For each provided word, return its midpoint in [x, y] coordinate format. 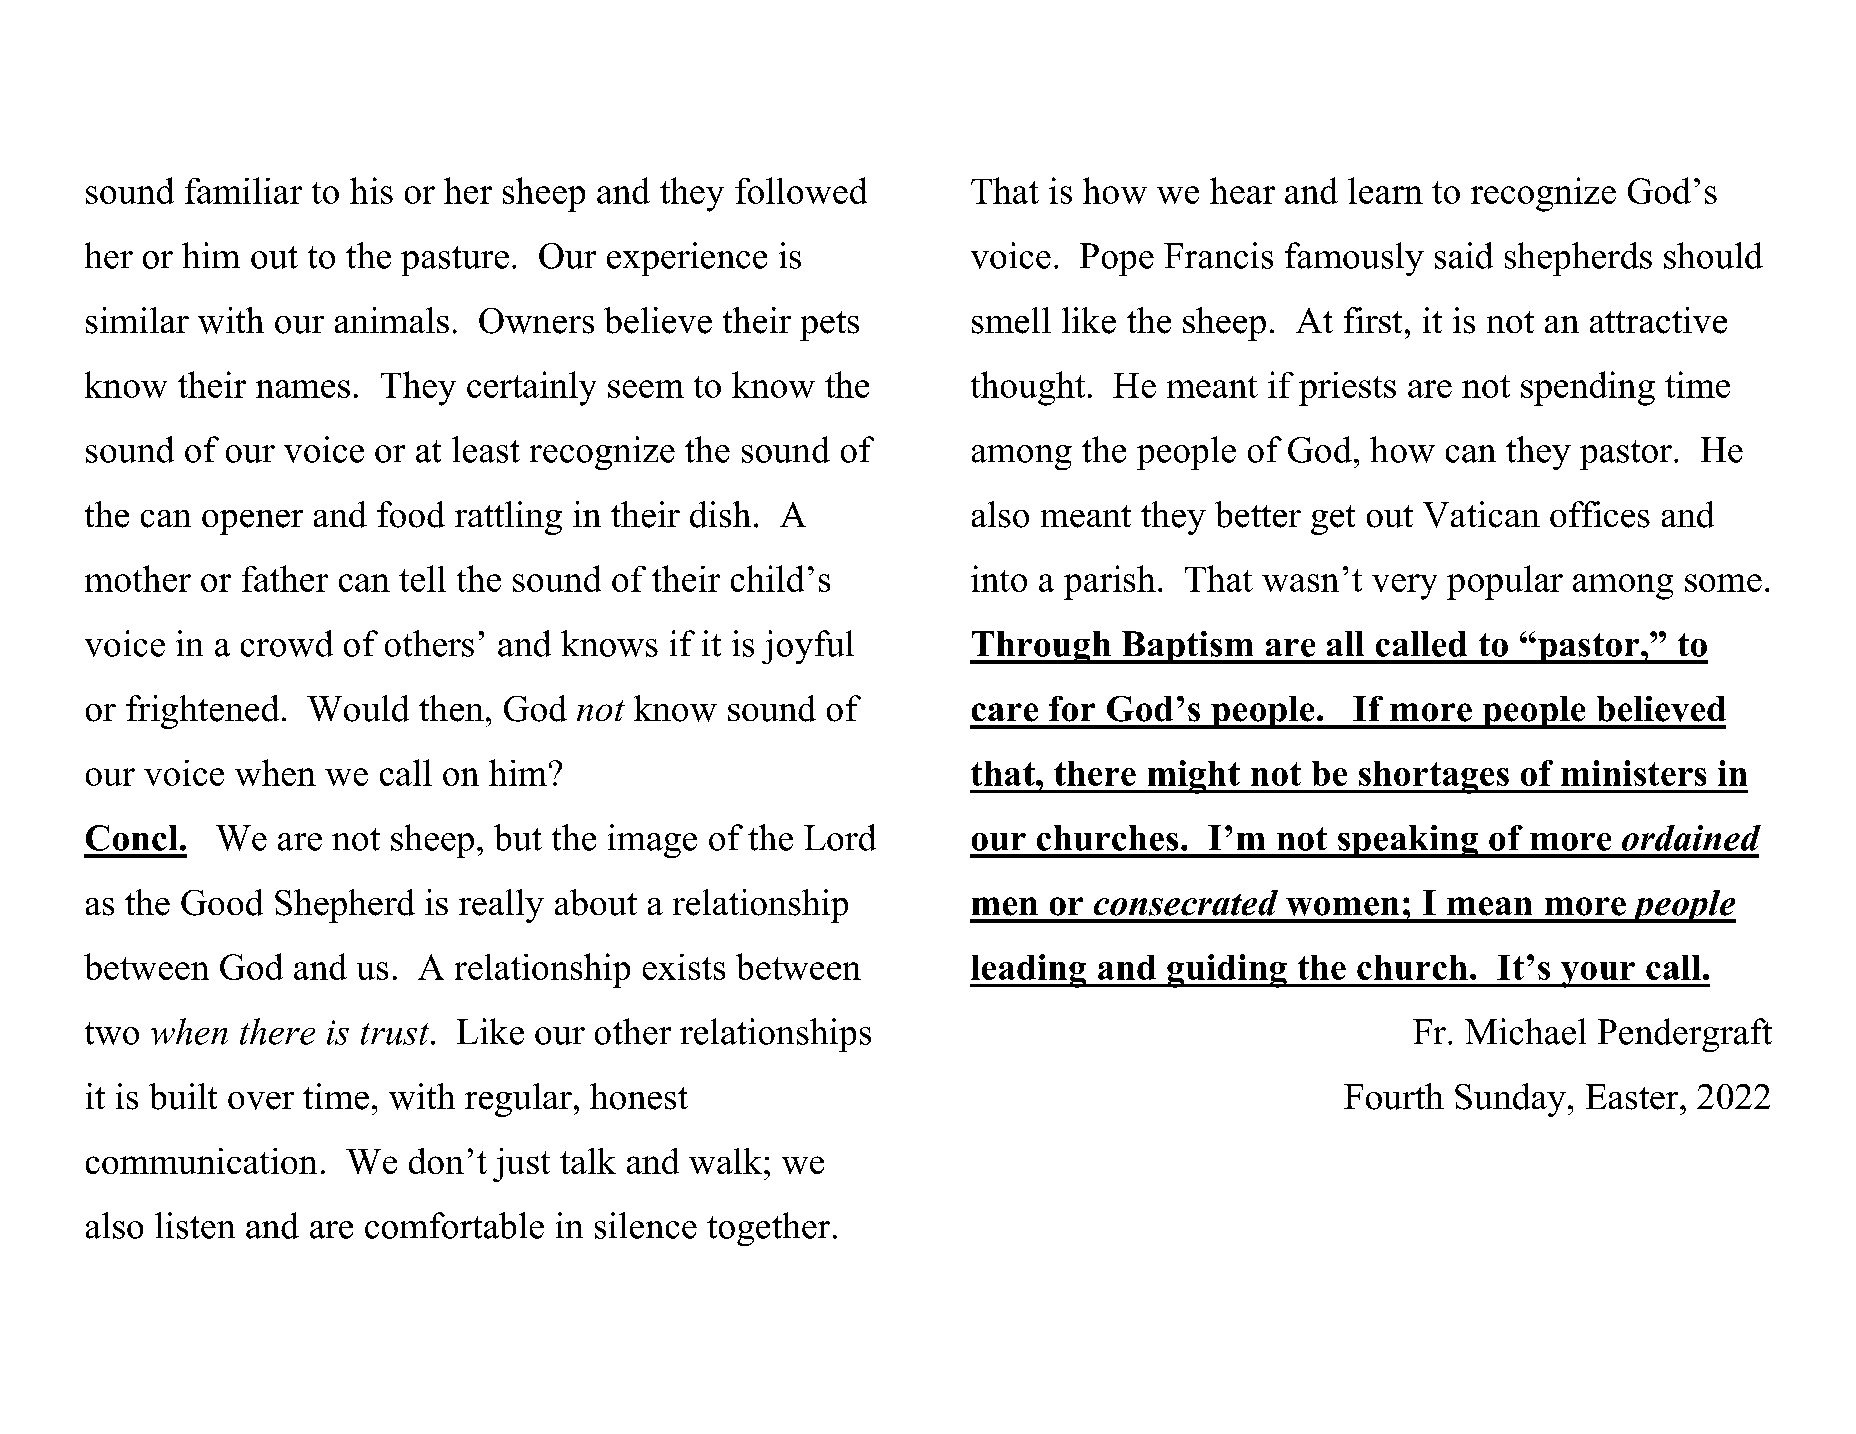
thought [1028, 388]
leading [1029, 971]
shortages [1433, 777]
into [999, 578]
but [518, 837]
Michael [1525, 1031]
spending [1588, 388]
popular [1505, 582]
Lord [840, 837]
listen [195, 1225]
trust [396, 1034]
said [1464, 255]
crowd [287, 643]
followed [801, 190]
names [303, 389]
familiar [243, 190]
